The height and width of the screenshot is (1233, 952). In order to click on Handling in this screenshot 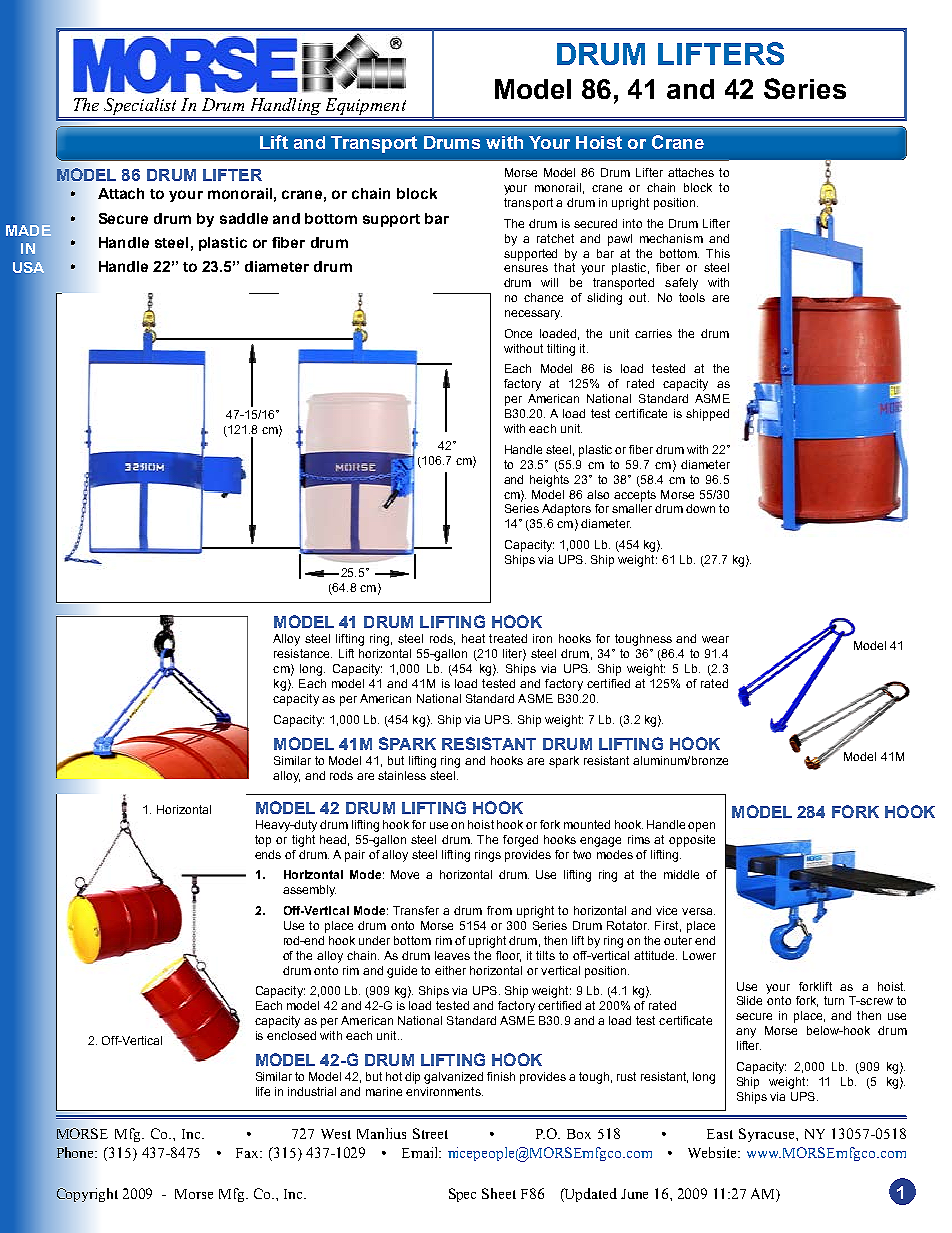, I will do `click(285, 108)`.
